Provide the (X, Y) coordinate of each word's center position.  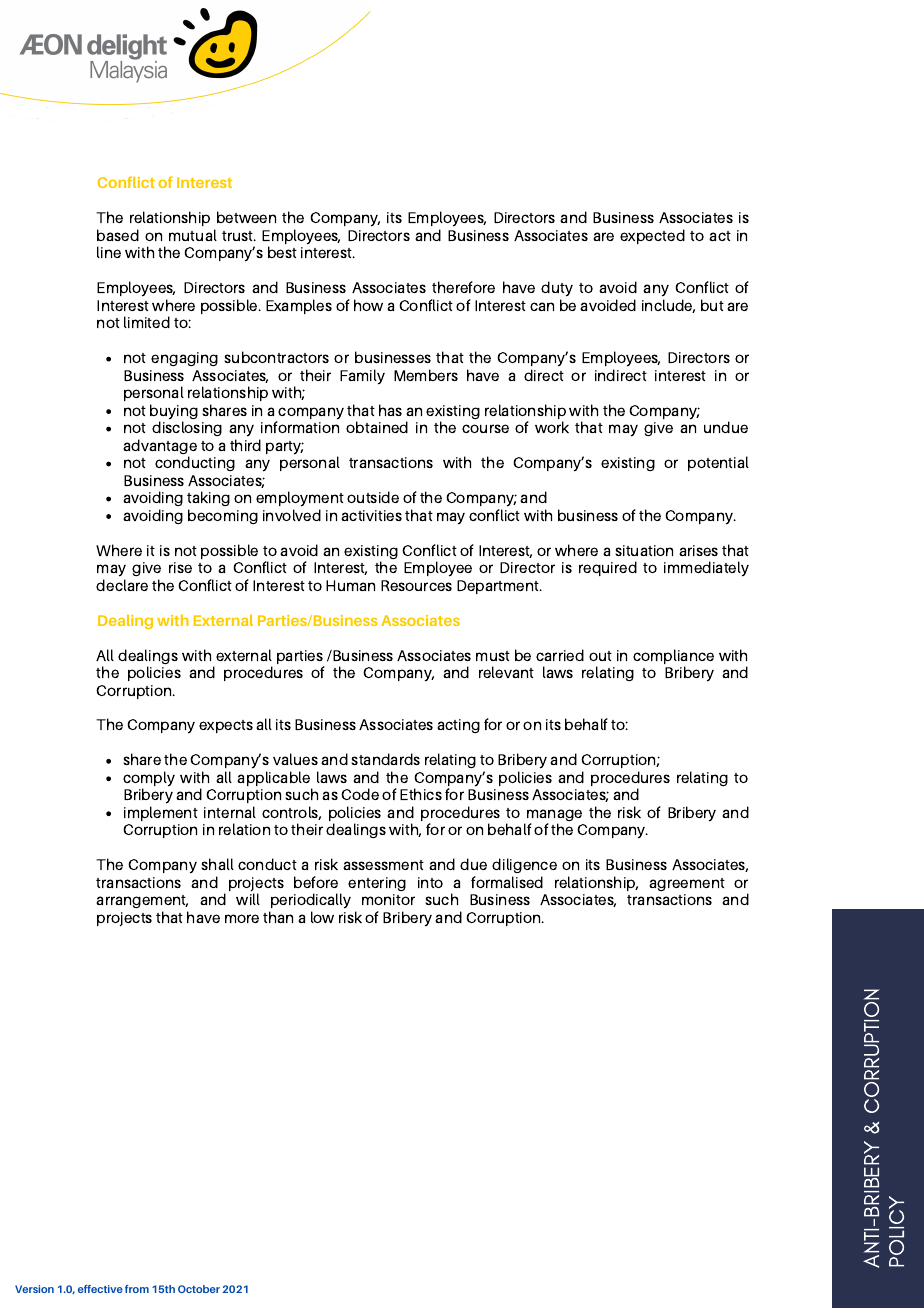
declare (122, 585)
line (109, 252)
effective (100, 1289)
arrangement (142, 903)
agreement (687, 884)
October (199, 1289)
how (368, 305)
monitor (388, 899)
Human (350, 585)
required (608, 568)
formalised (507, 882)
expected (652, 236)
